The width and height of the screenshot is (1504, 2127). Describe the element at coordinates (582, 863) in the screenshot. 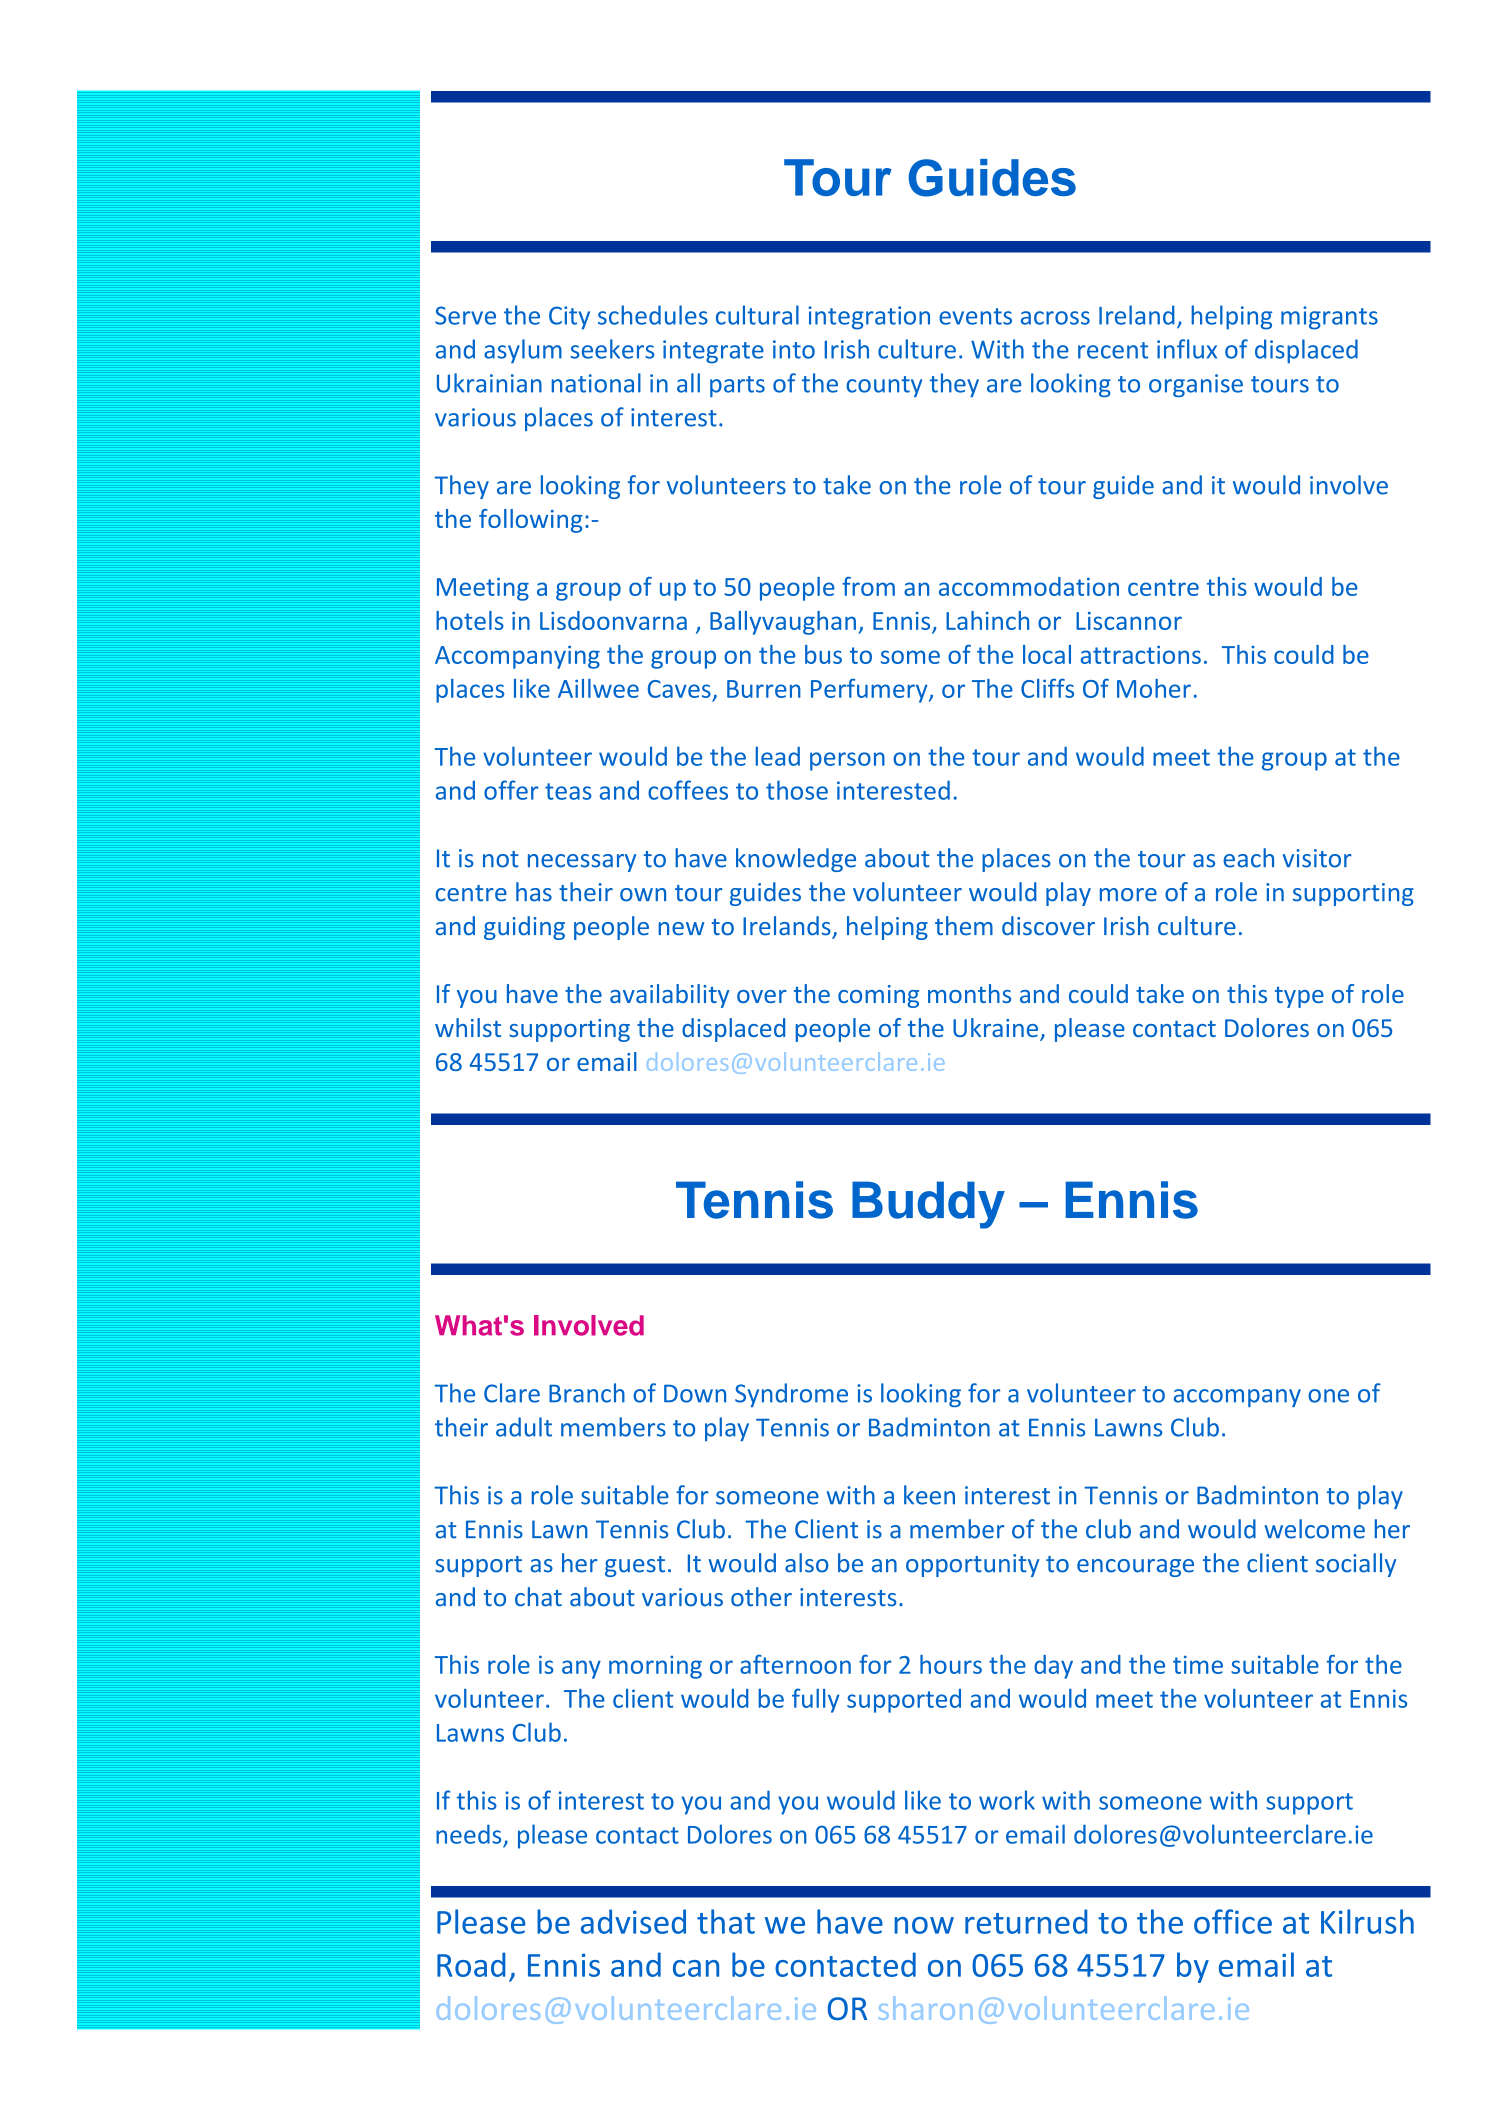

I see `necessary` at that location.
